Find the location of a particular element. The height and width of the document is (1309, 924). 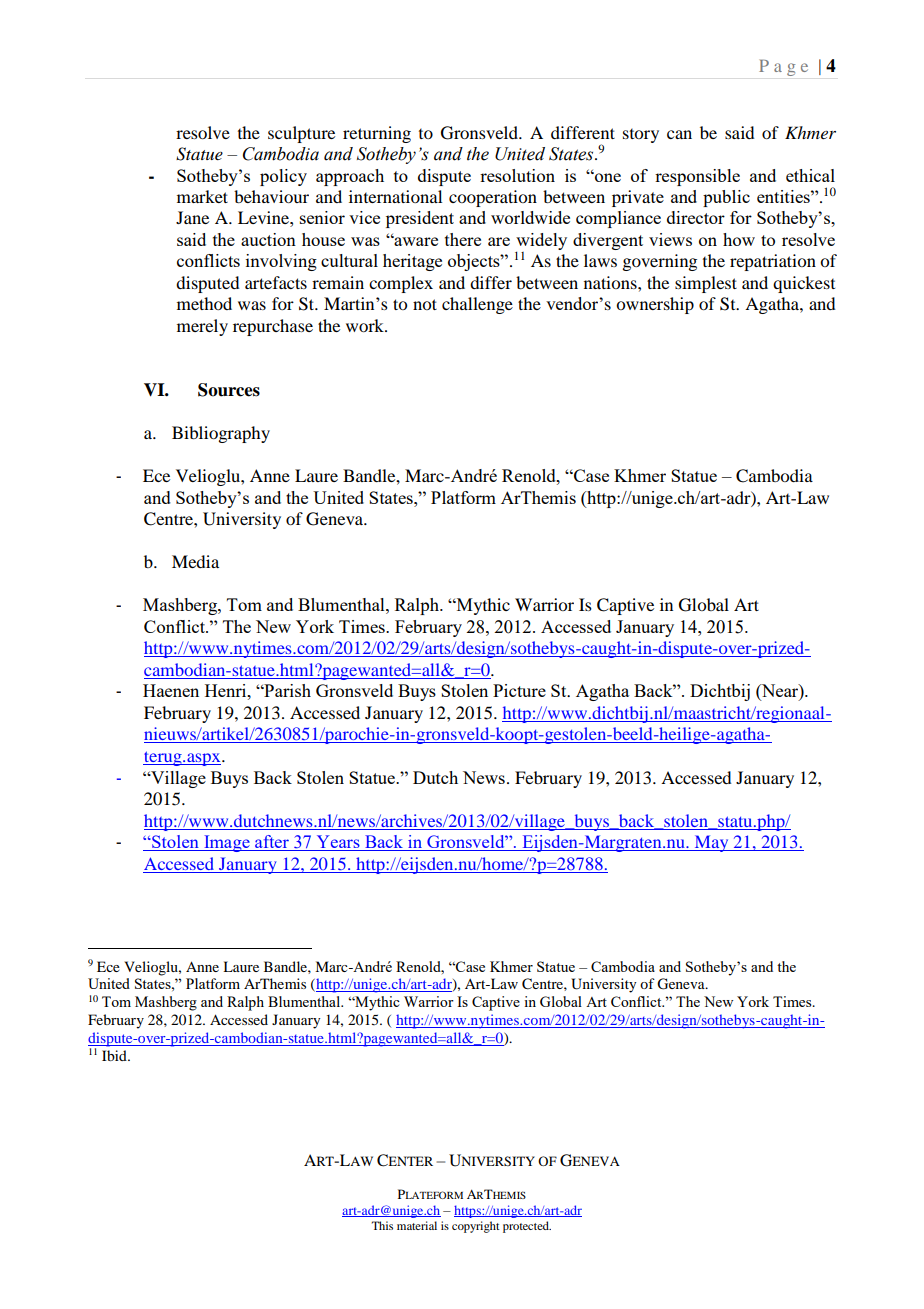

Years is located at coordinates (338, 843).
